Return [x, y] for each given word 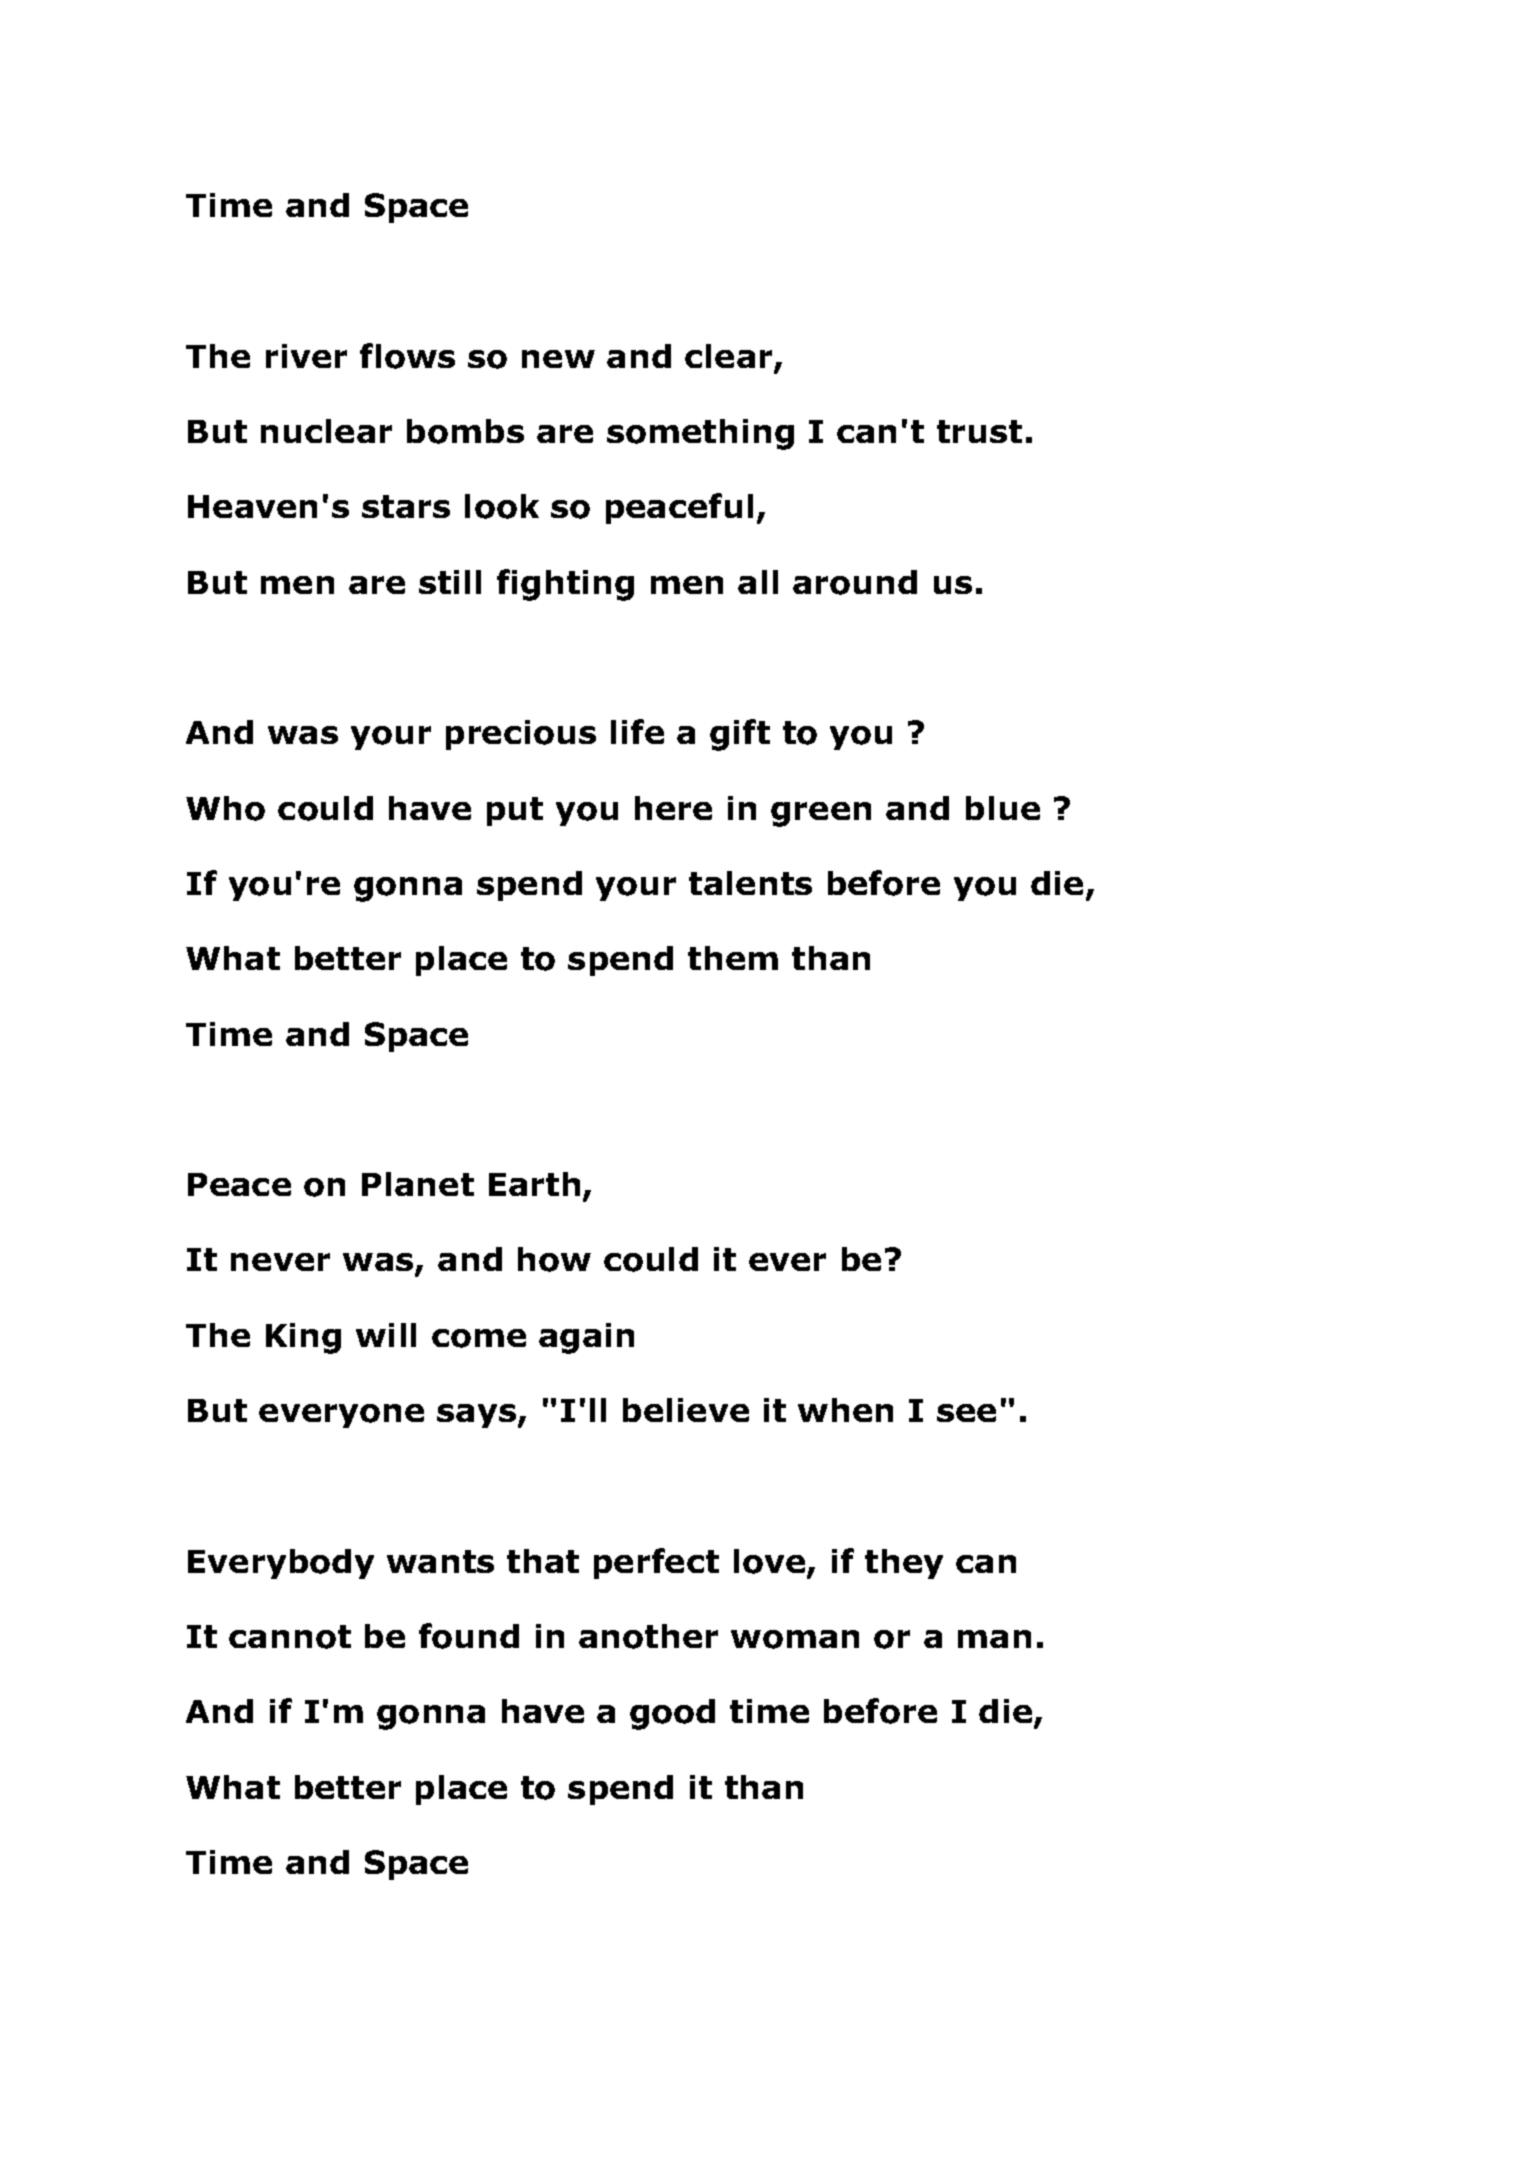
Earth [534, 1184]
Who [225, 808]
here [673, 808]
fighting [565, 585]
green [821, 814]
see [966, 1413]
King [303, 1338]
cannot [290, 1637]
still [450, 582]
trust [979, 431]
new [558, 359]
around [855, 582]
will [386, 1335]
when [845, 1410]
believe [686, 1410]
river [306, 356]
